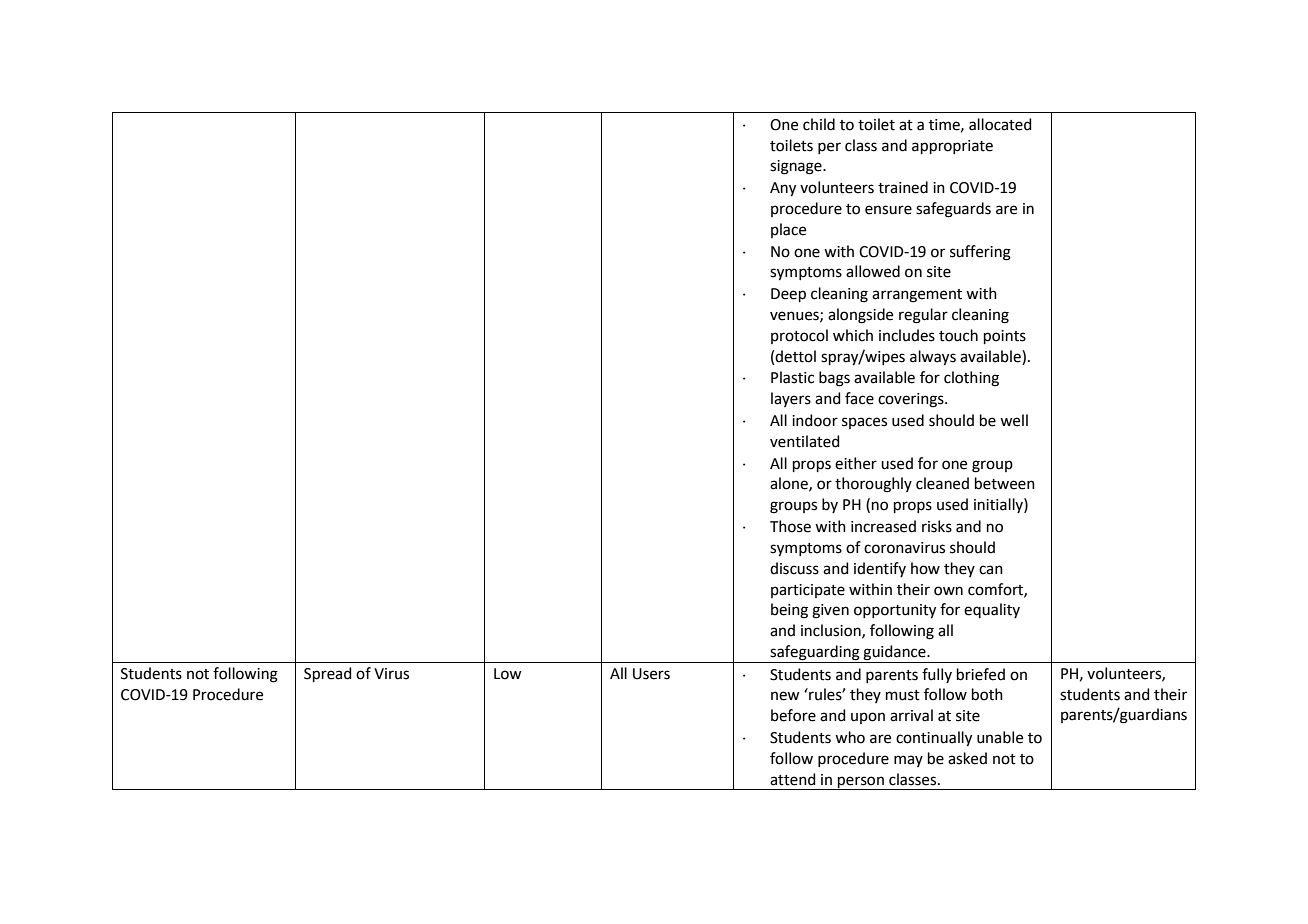 The image size is (1308, 924). Describe the element at coordinates (952, 147) in the screenshot. I see `appropriate` at that location.
